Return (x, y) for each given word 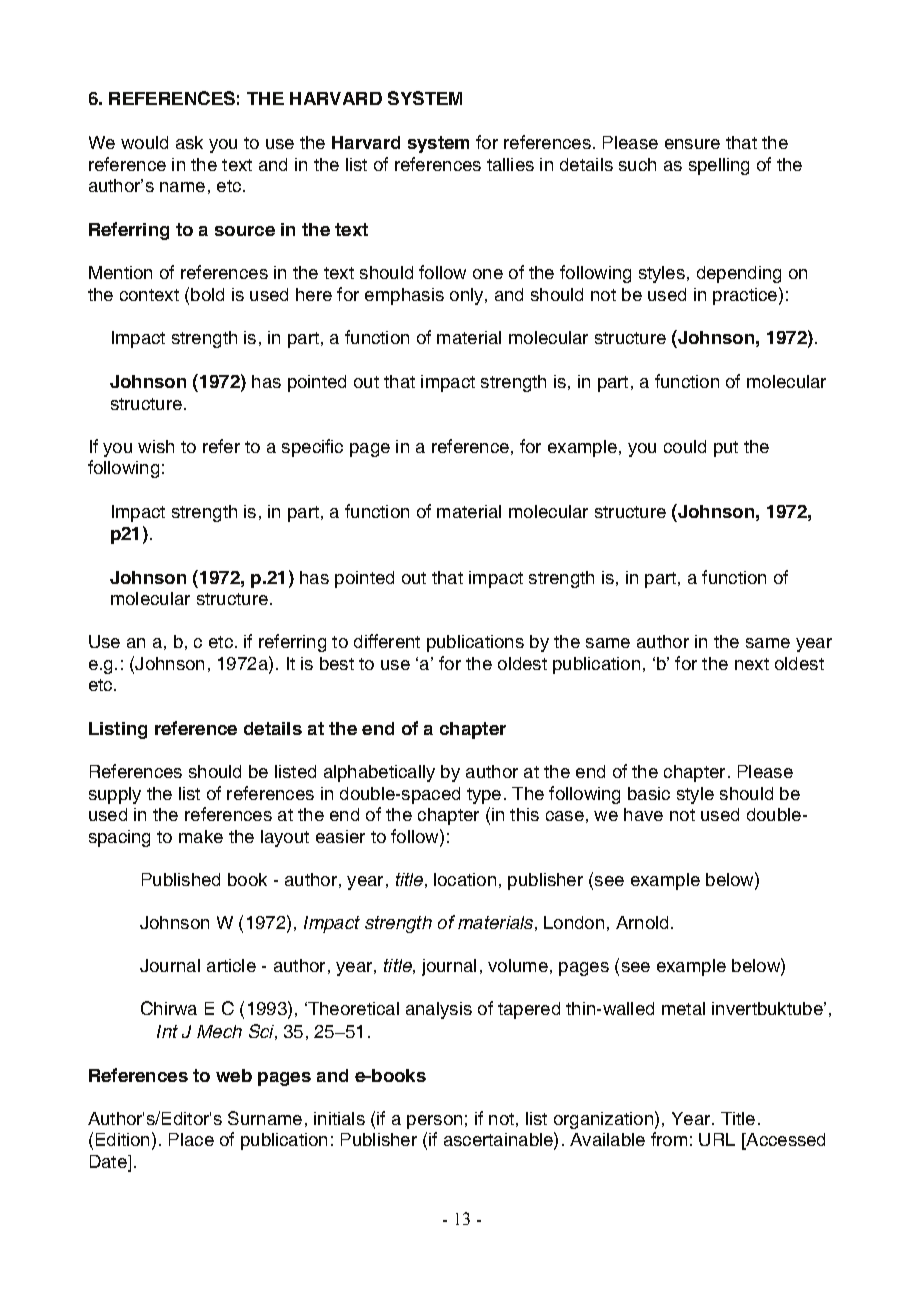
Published (181, 879)
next (752, 664)
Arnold (642, 922)
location (465, 879)
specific (312, 448)
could (685, 446)
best (337, 663)
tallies (510, 164)
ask (189, 142)
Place (191, 1139)
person (434, 1122)
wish (156, 446)
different (387, 641)
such (637, 164)
